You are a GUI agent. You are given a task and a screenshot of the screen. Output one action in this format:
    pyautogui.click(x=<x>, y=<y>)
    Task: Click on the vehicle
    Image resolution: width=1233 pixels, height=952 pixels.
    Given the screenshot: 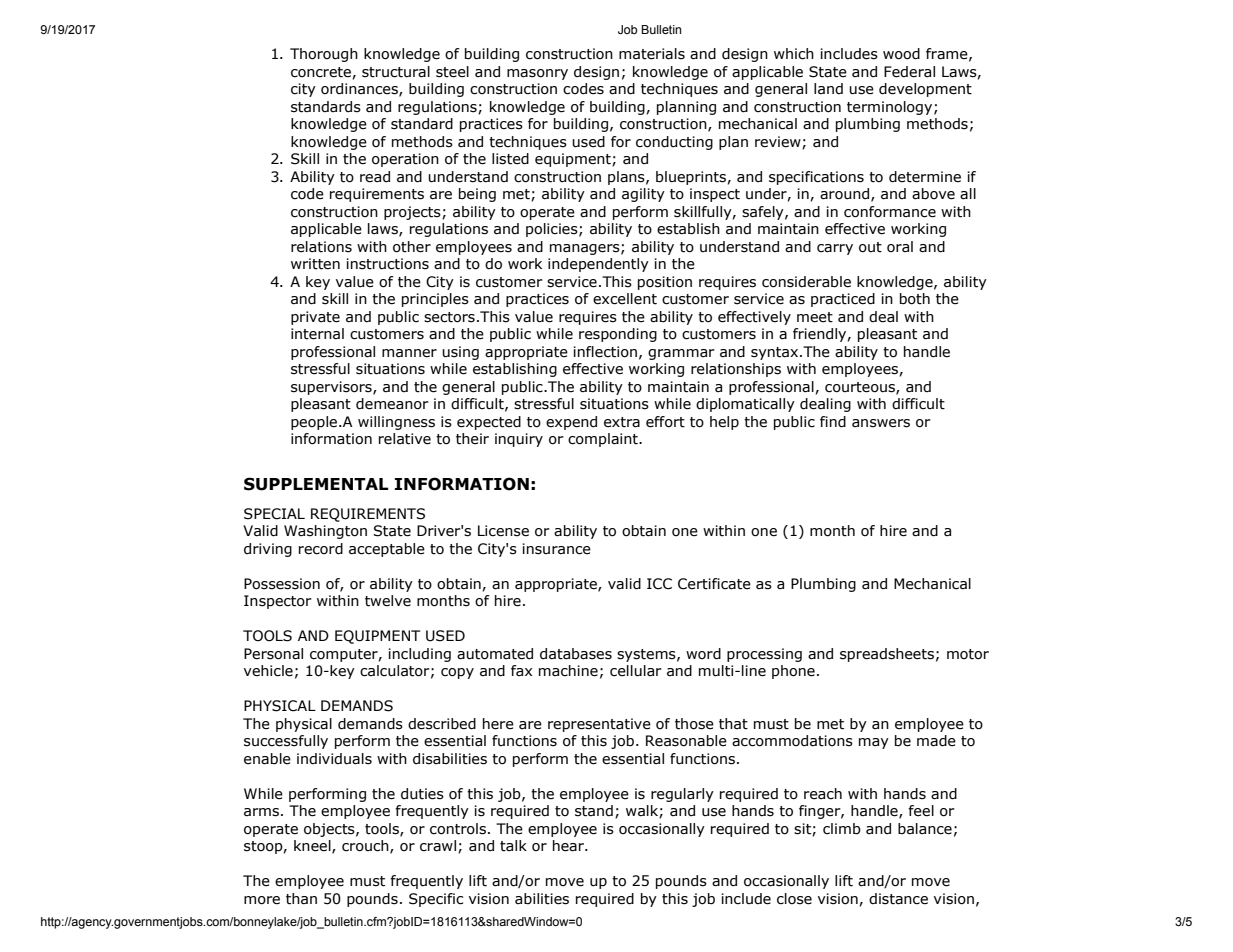 What is the action you would take?
    pyautogui.click(x=268, y=671)
